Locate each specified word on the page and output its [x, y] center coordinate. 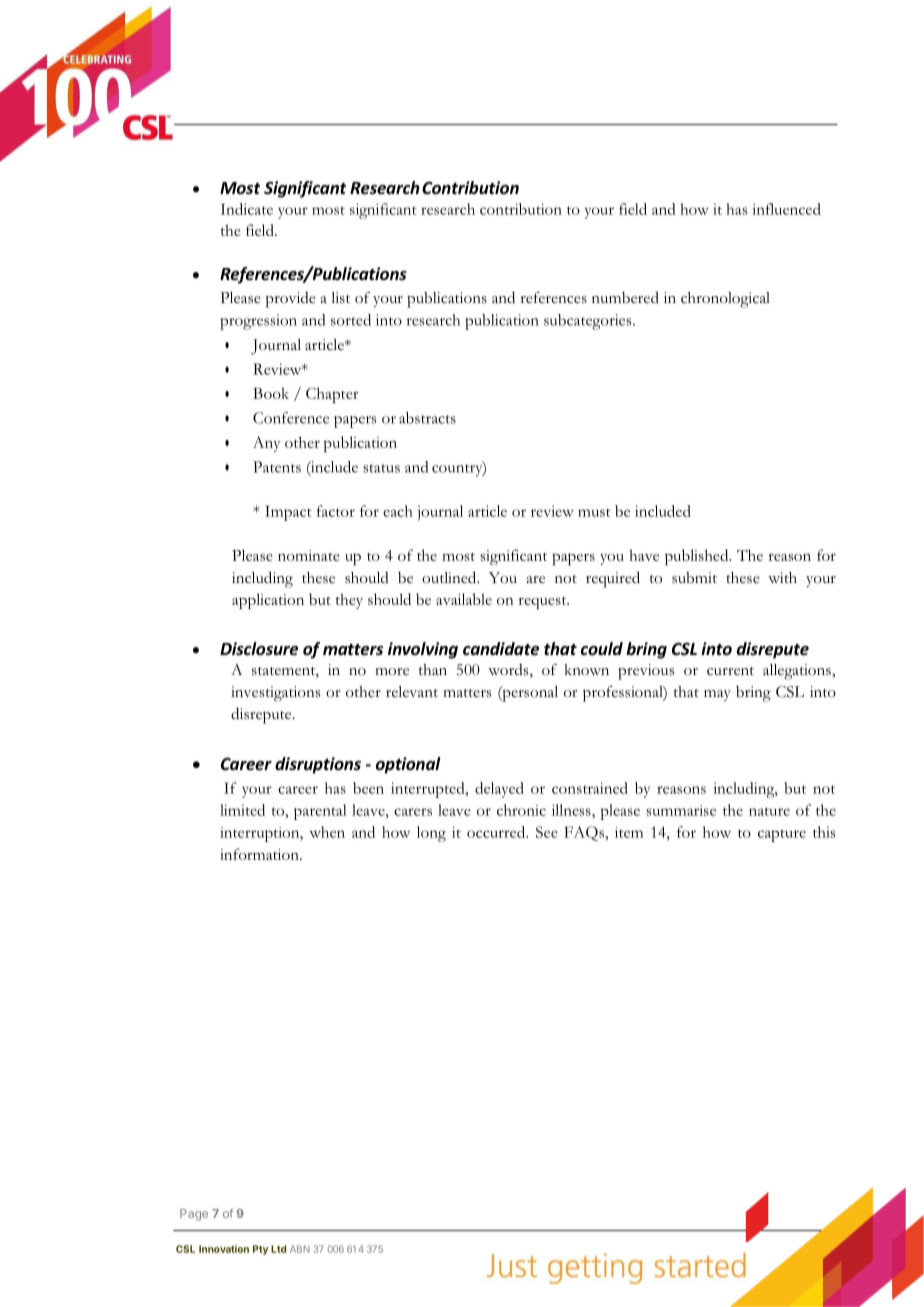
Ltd [278, 1249]
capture [782, 835]
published [698, 557]
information [260, 854]
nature [769, 811]
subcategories [589, 322]
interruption [261, 834]
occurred [497, 832]
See [547, 832]
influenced [786, 209]
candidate [501, 649]
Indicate [246, 209]
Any [267, 444]
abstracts [427, 418]
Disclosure [259, 649]
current [730, 671]
